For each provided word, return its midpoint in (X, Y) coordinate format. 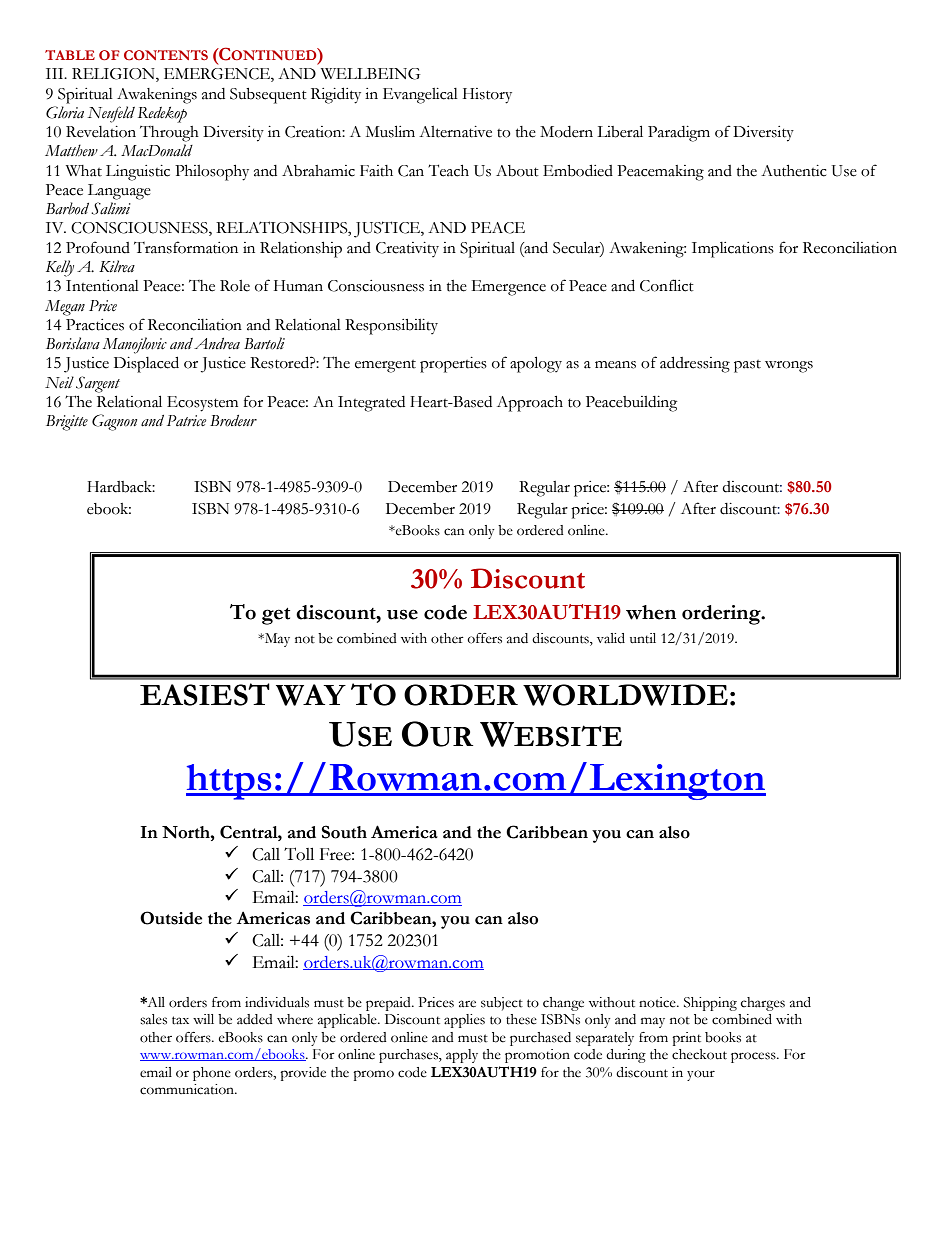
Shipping (710, 1004)
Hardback (121, 487)
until (643, 638)
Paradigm (679, 134)
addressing (695, 364)
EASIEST (205, 694)
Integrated (371, 404)
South (344, 832)
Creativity (407, 249)
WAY (311, 695)
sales (153, 1019)
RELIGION (114, 75)
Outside (171, 918)
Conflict (667, 285)
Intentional (102, 286)
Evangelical (420, 96)
